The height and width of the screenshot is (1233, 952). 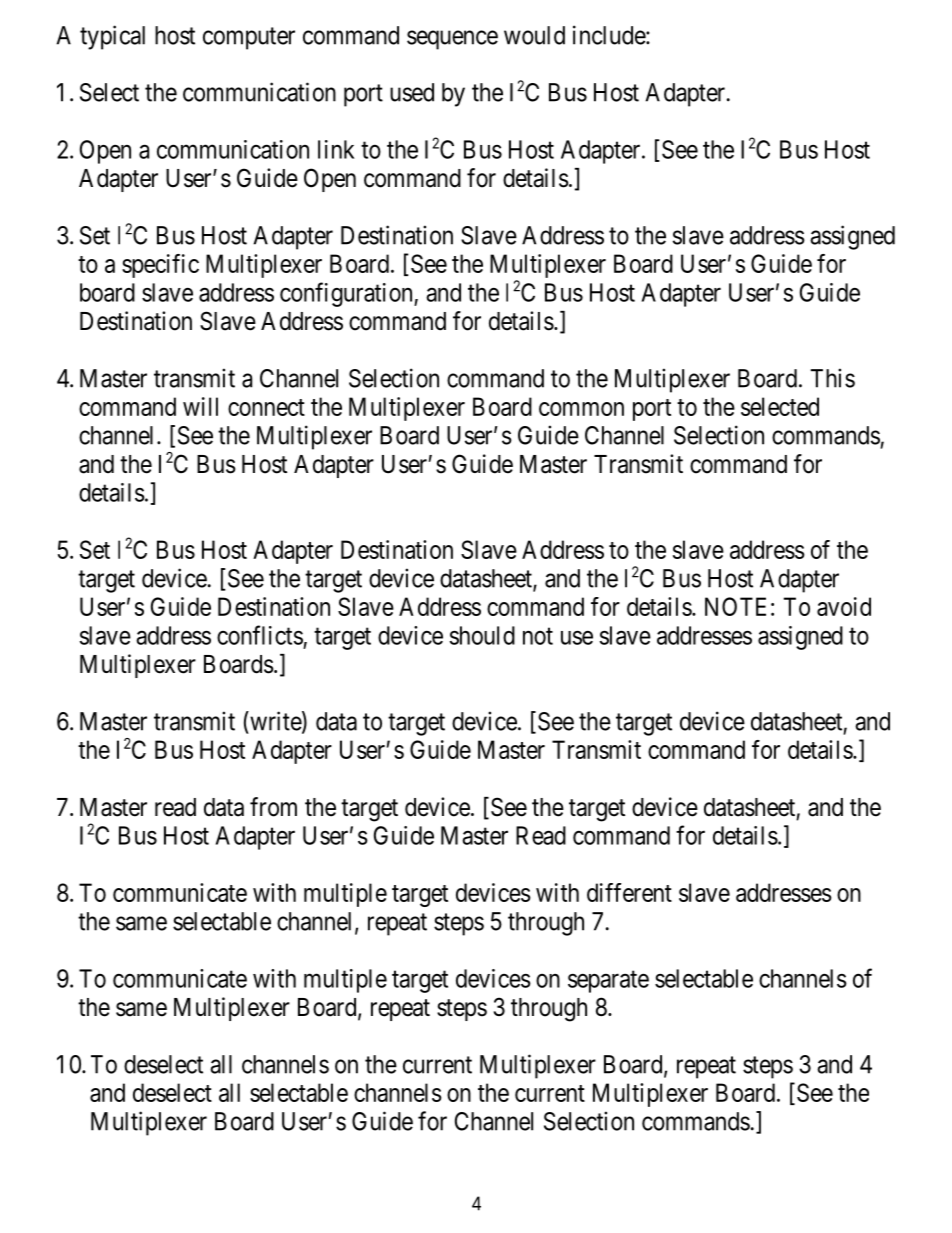 I want to click on from, so click(x=273, y=807).
